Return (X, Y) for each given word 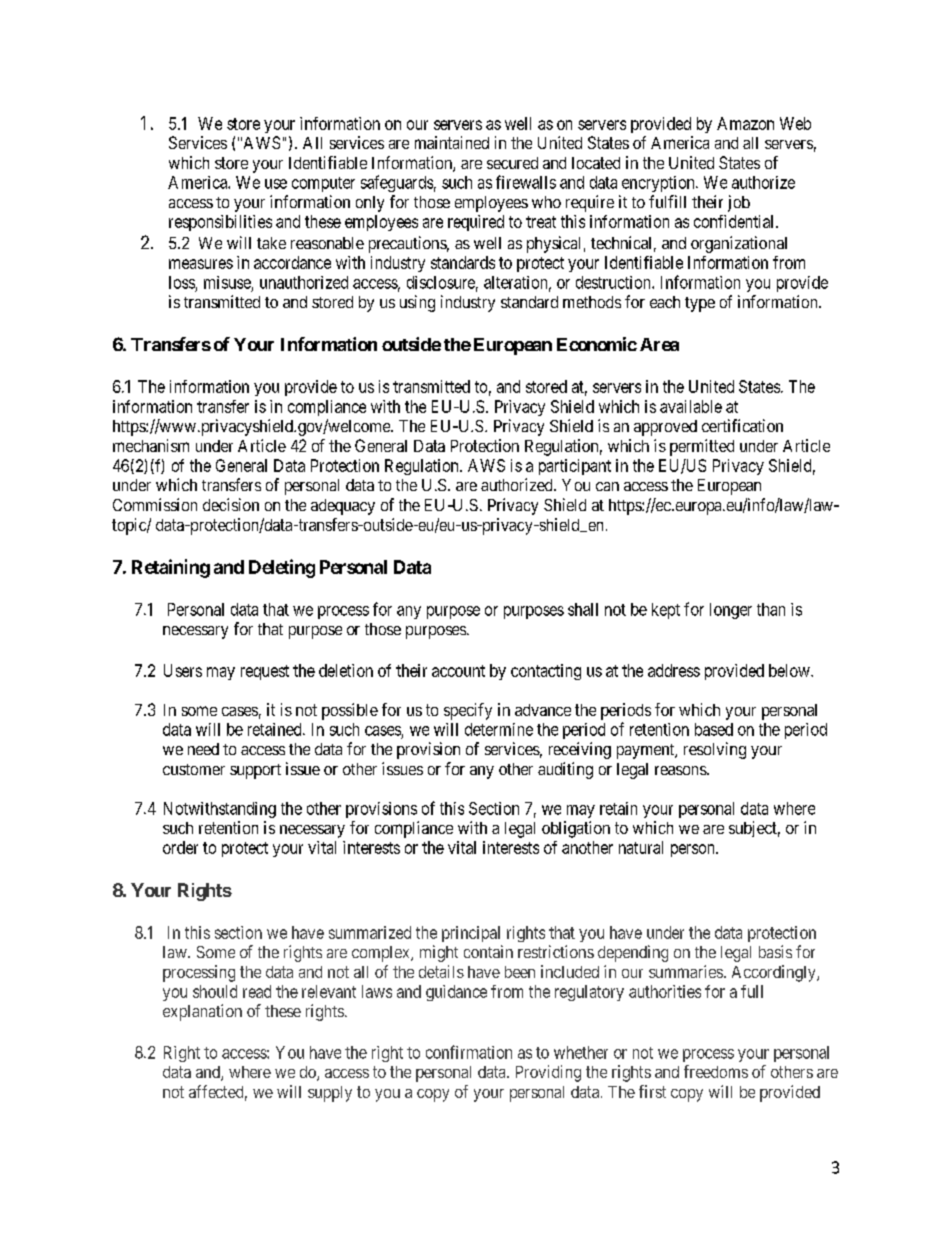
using (417, 303)
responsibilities (220, 223)
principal (471, 934)
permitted (702, 447)
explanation (202, 1012)
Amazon (745, 123)
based (714, 729)
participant (575, 467)
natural (641, 847)
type (700, 304)
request (265, 672)
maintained (452, 142)
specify (468, 711)
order (180, 847)
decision (231, 504)
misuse (227, 282)
